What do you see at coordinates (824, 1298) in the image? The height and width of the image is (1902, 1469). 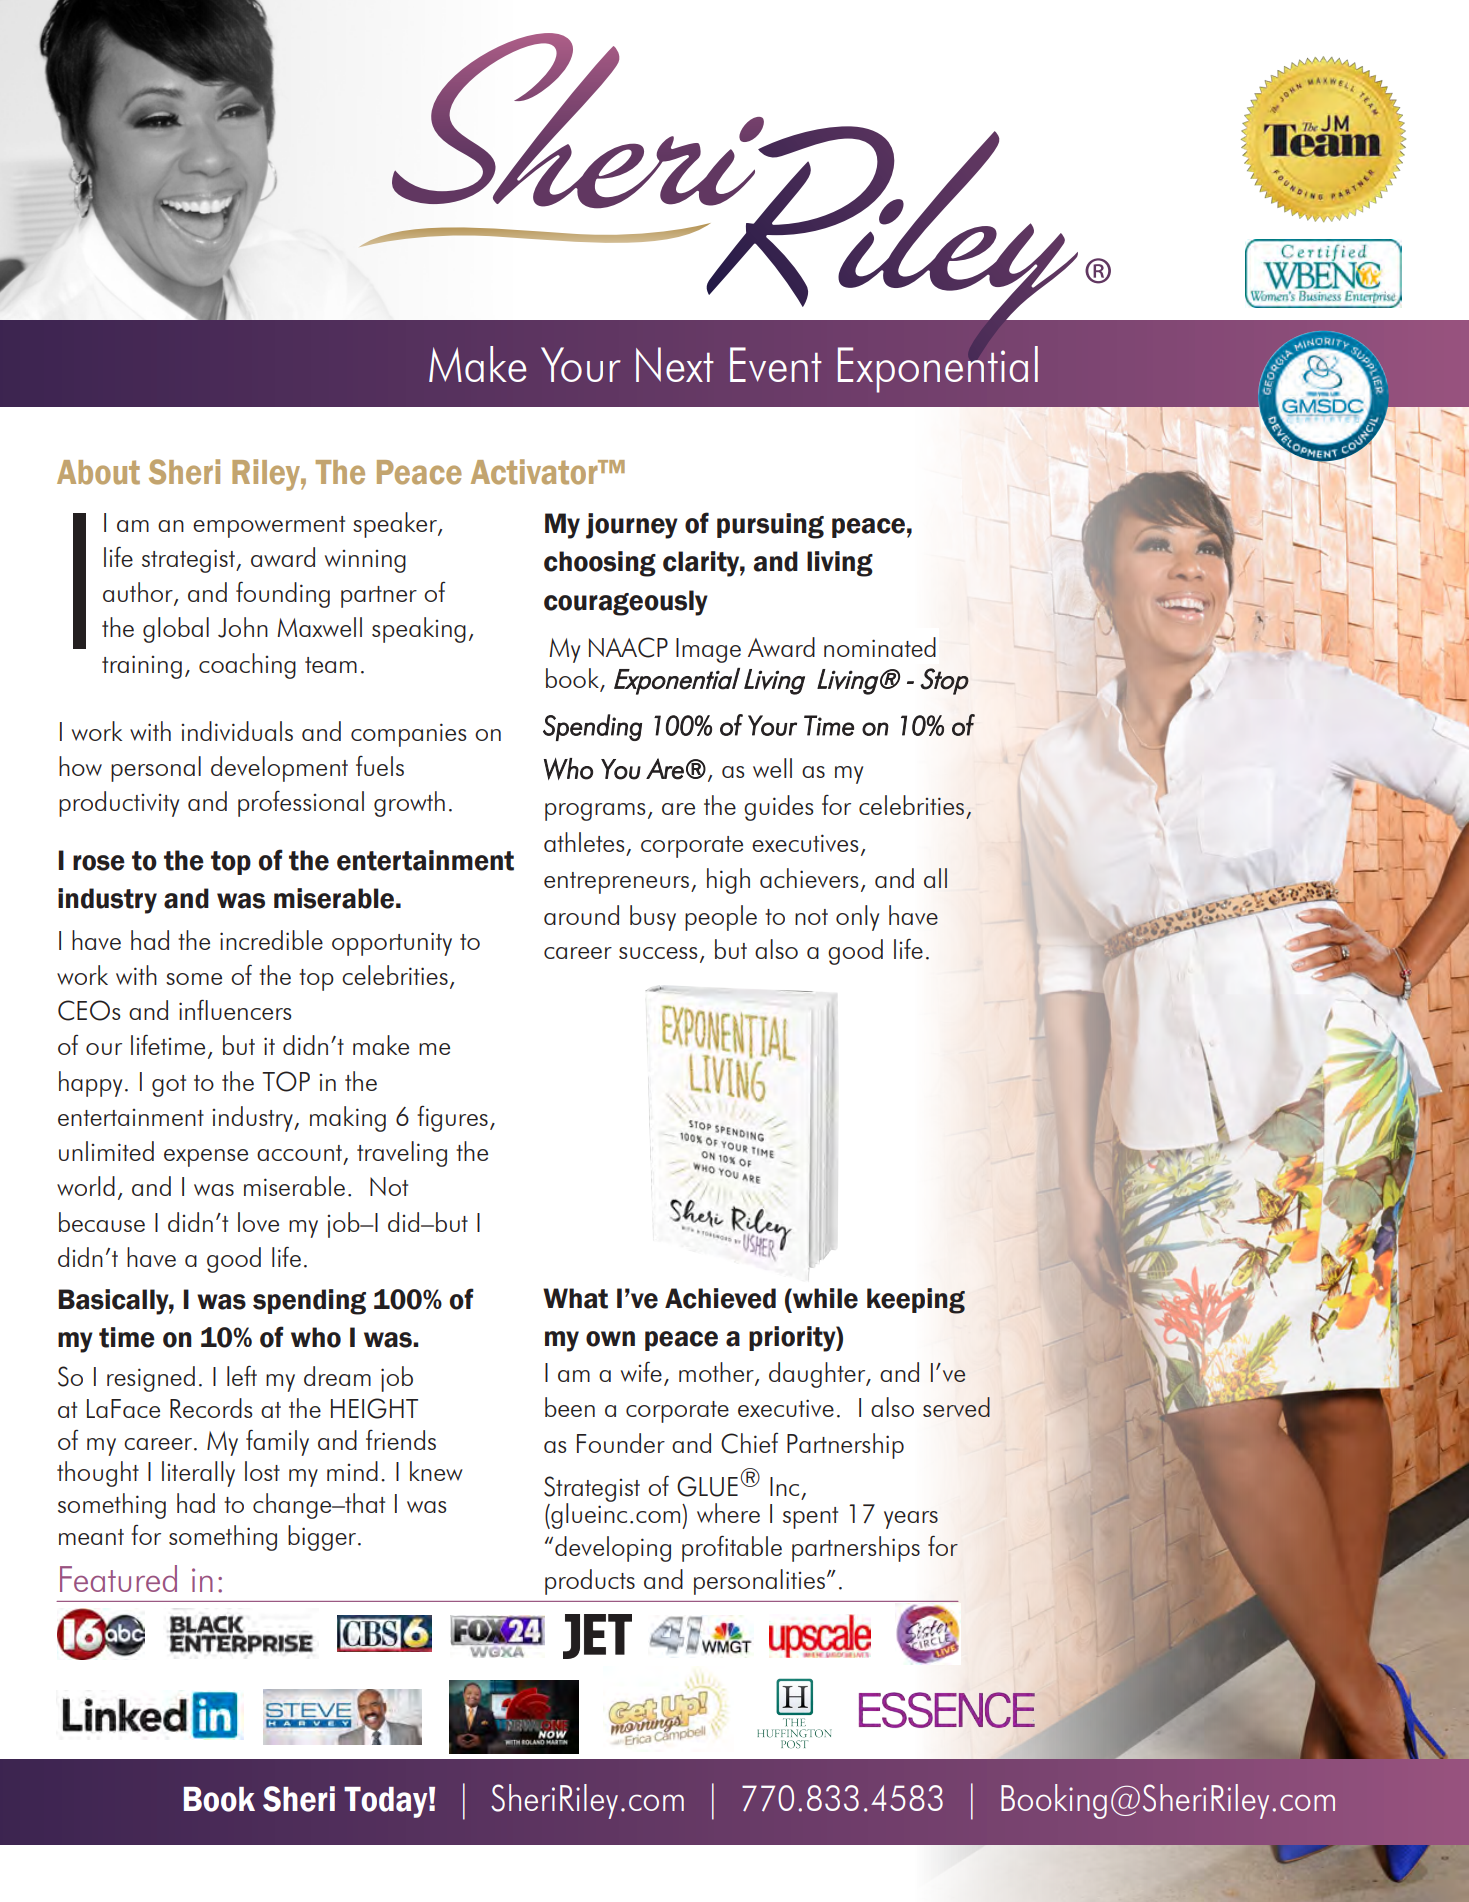 I see `while` at bounding box center [824, 1298].
